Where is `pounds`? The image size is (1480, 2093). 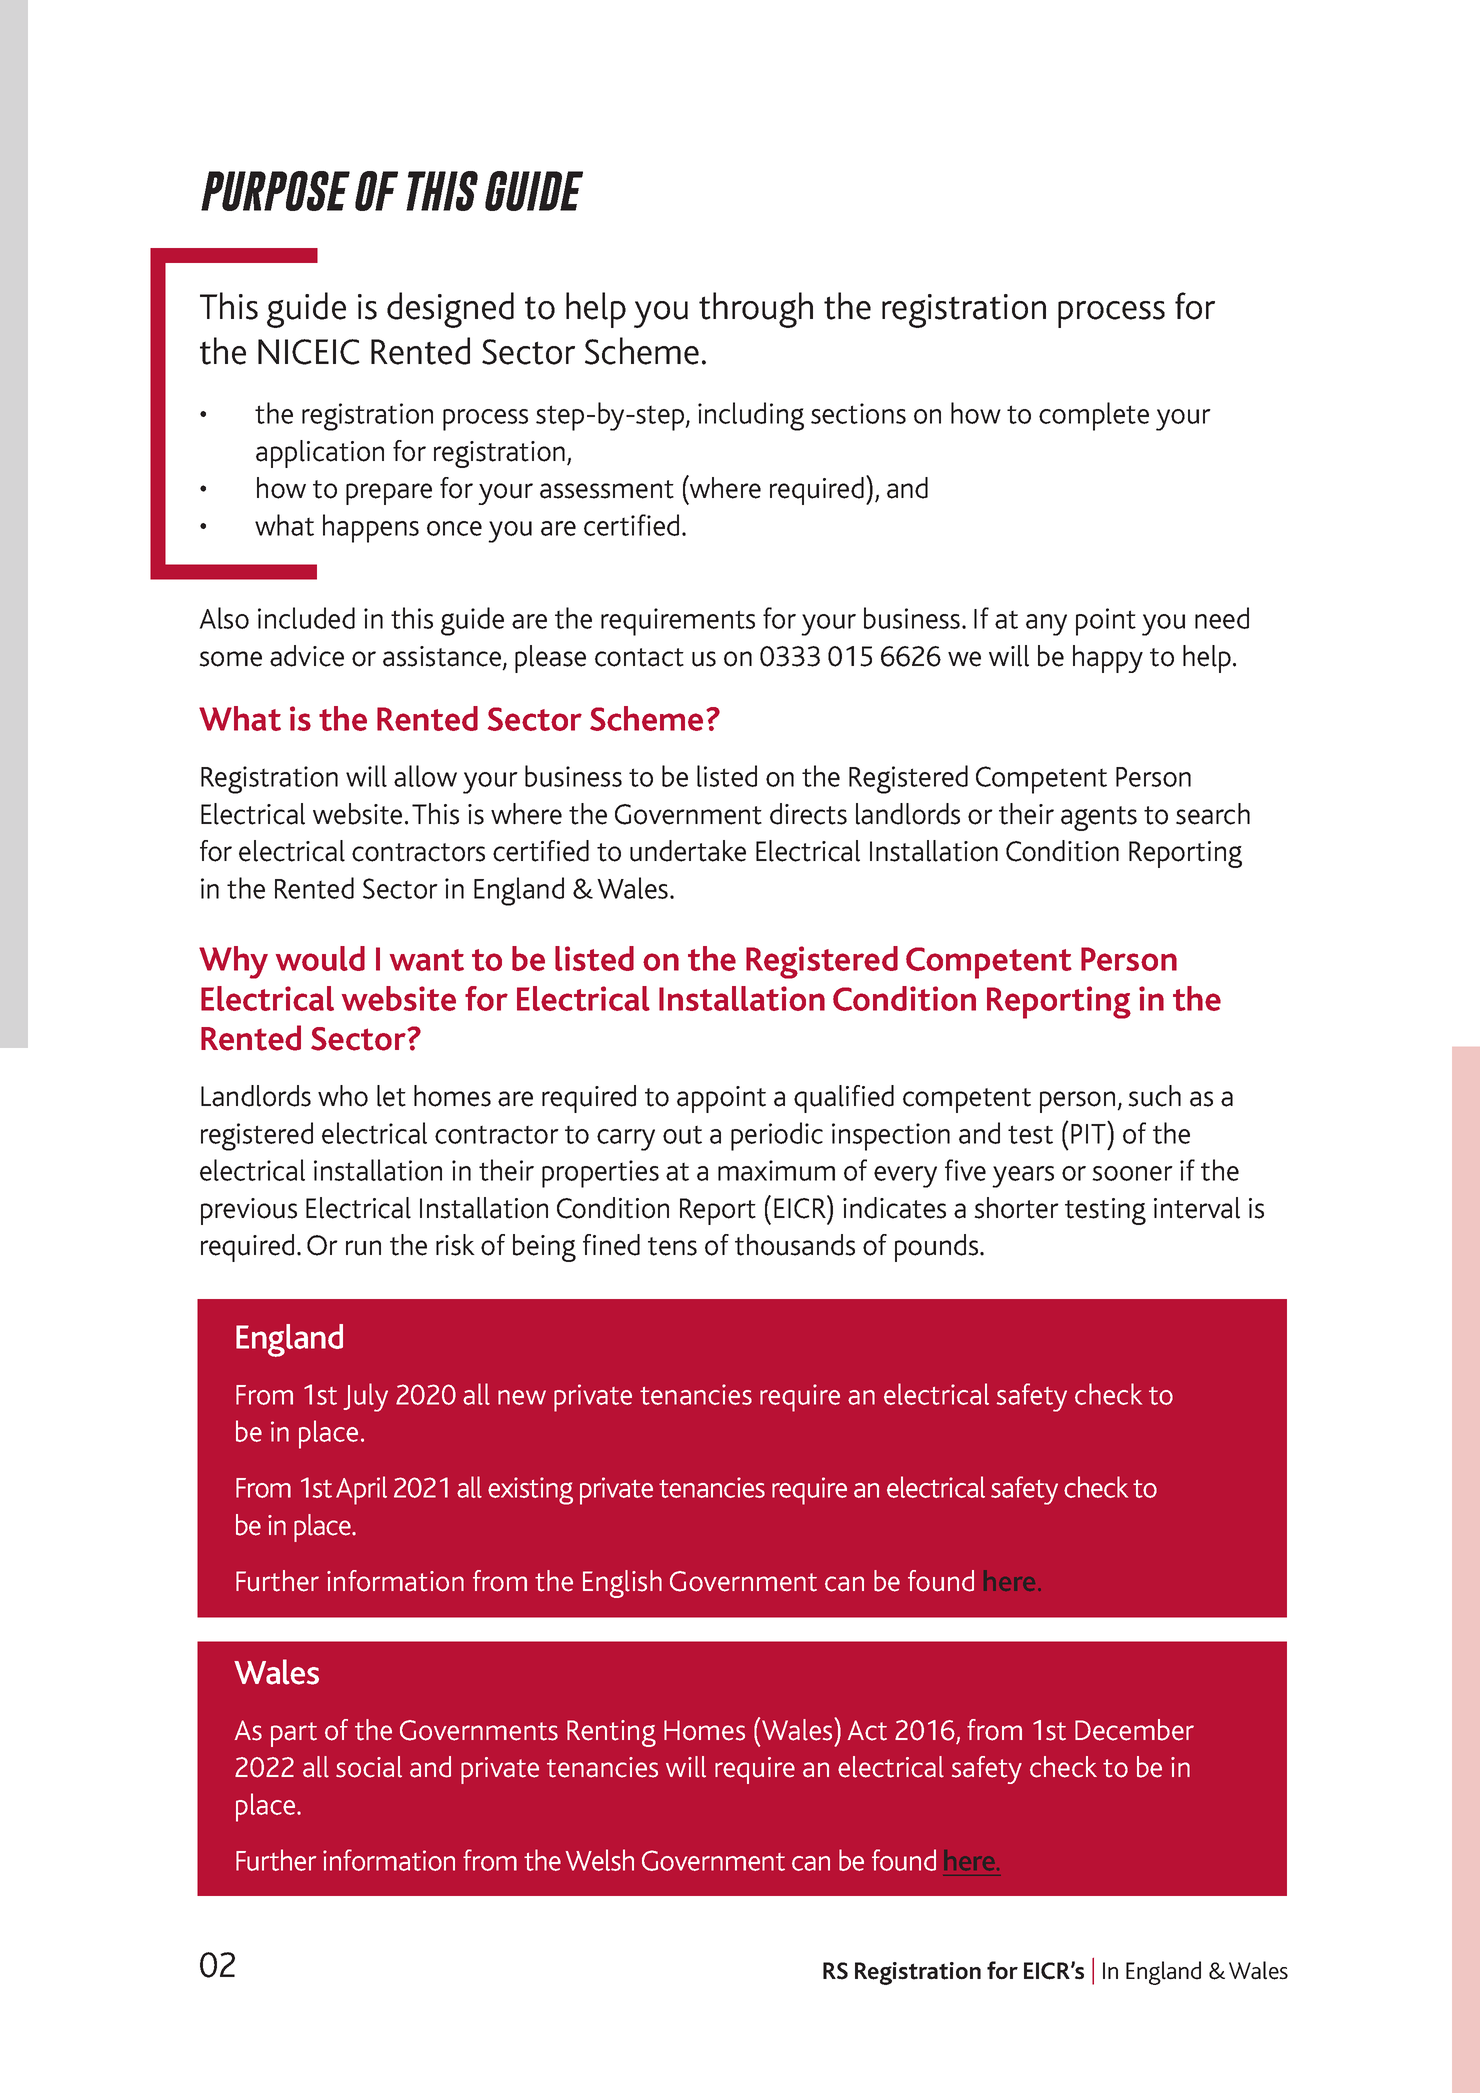 pounds is located at coordinates (938, 1248).
